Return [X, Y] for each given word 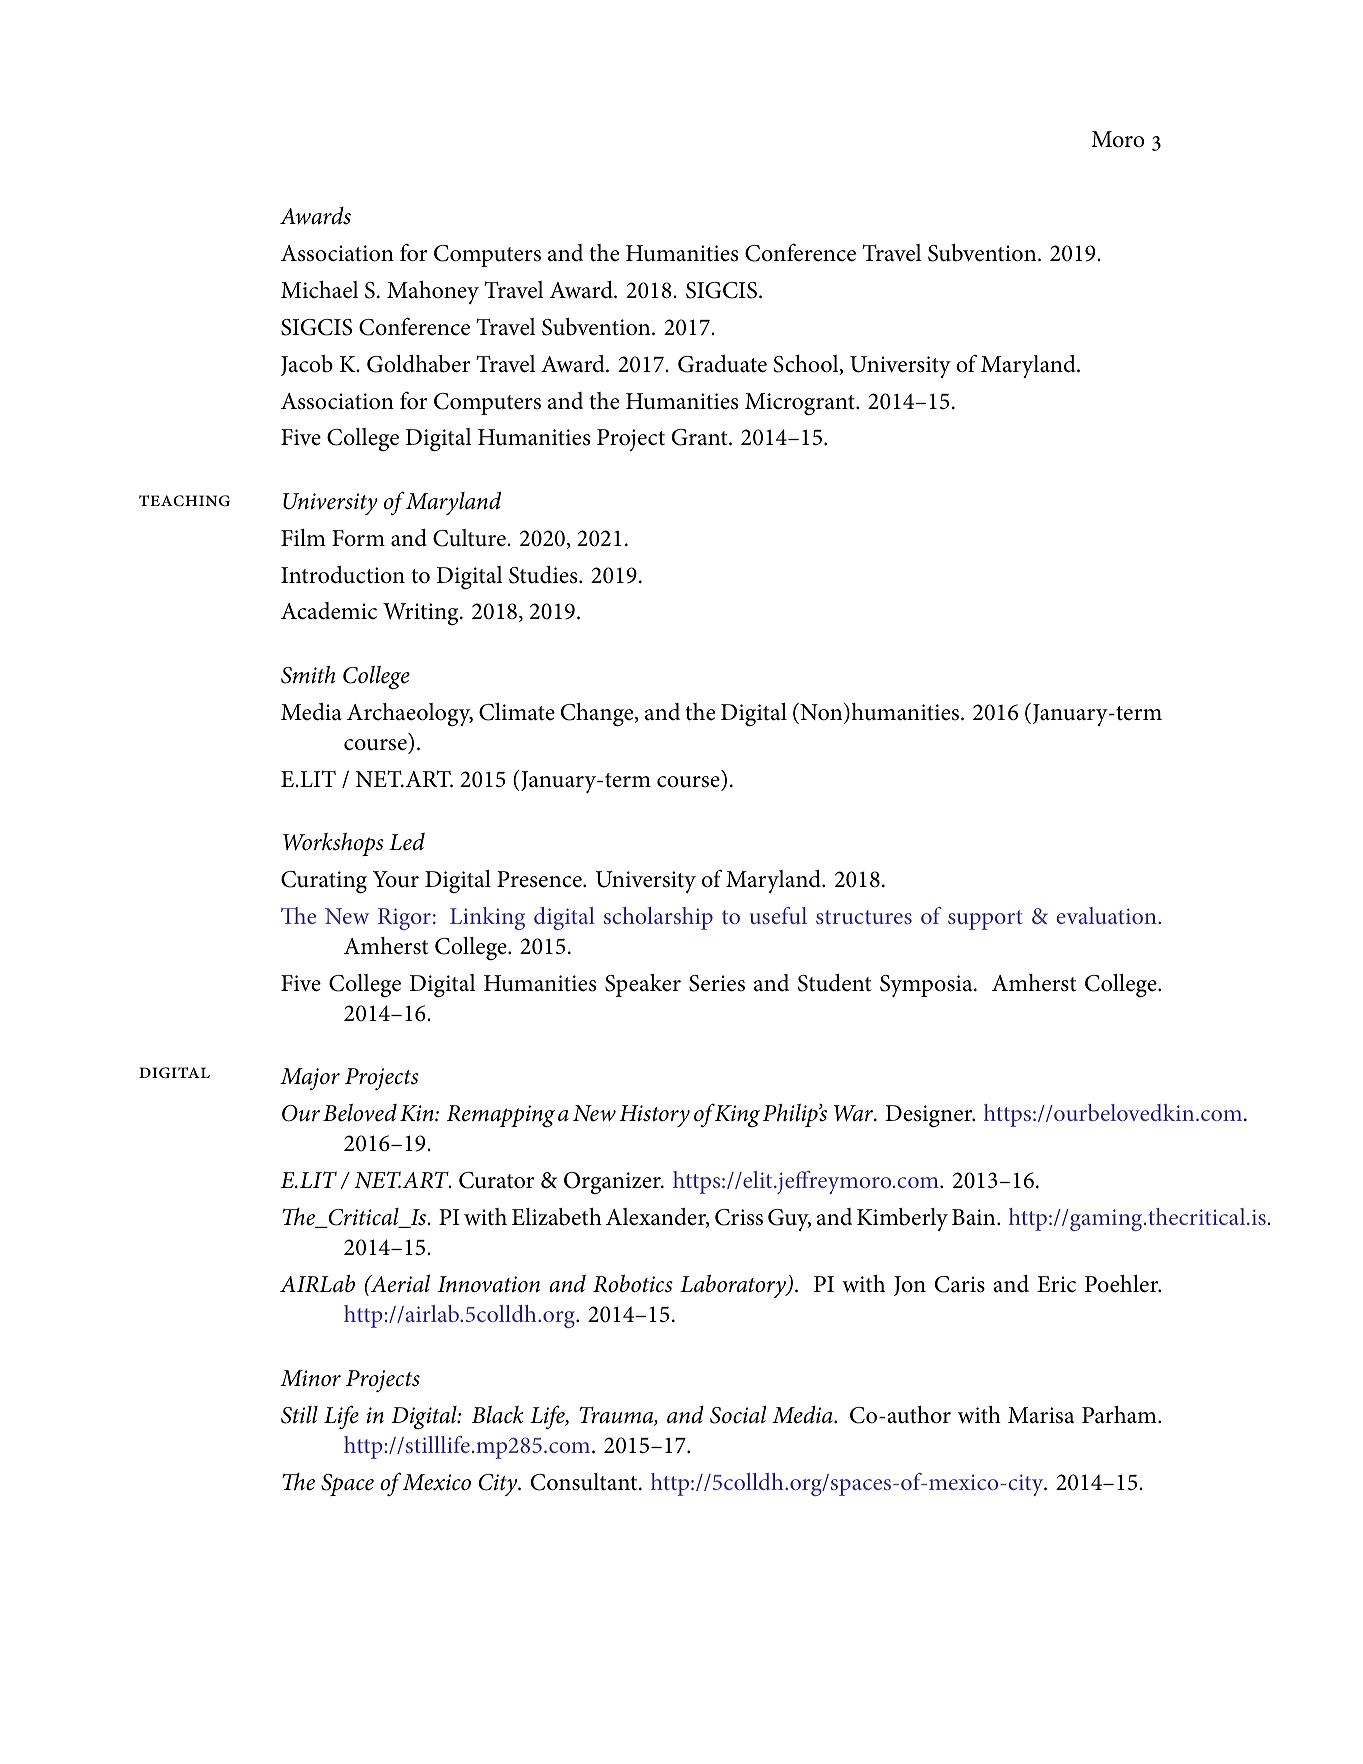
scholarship [658, 918]
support [985, 920]
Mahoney [433, 292]
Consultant [585, 1482]
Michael [319, 290]
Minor [310, 1378]
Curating [324, 882]
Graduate [722, 364]
